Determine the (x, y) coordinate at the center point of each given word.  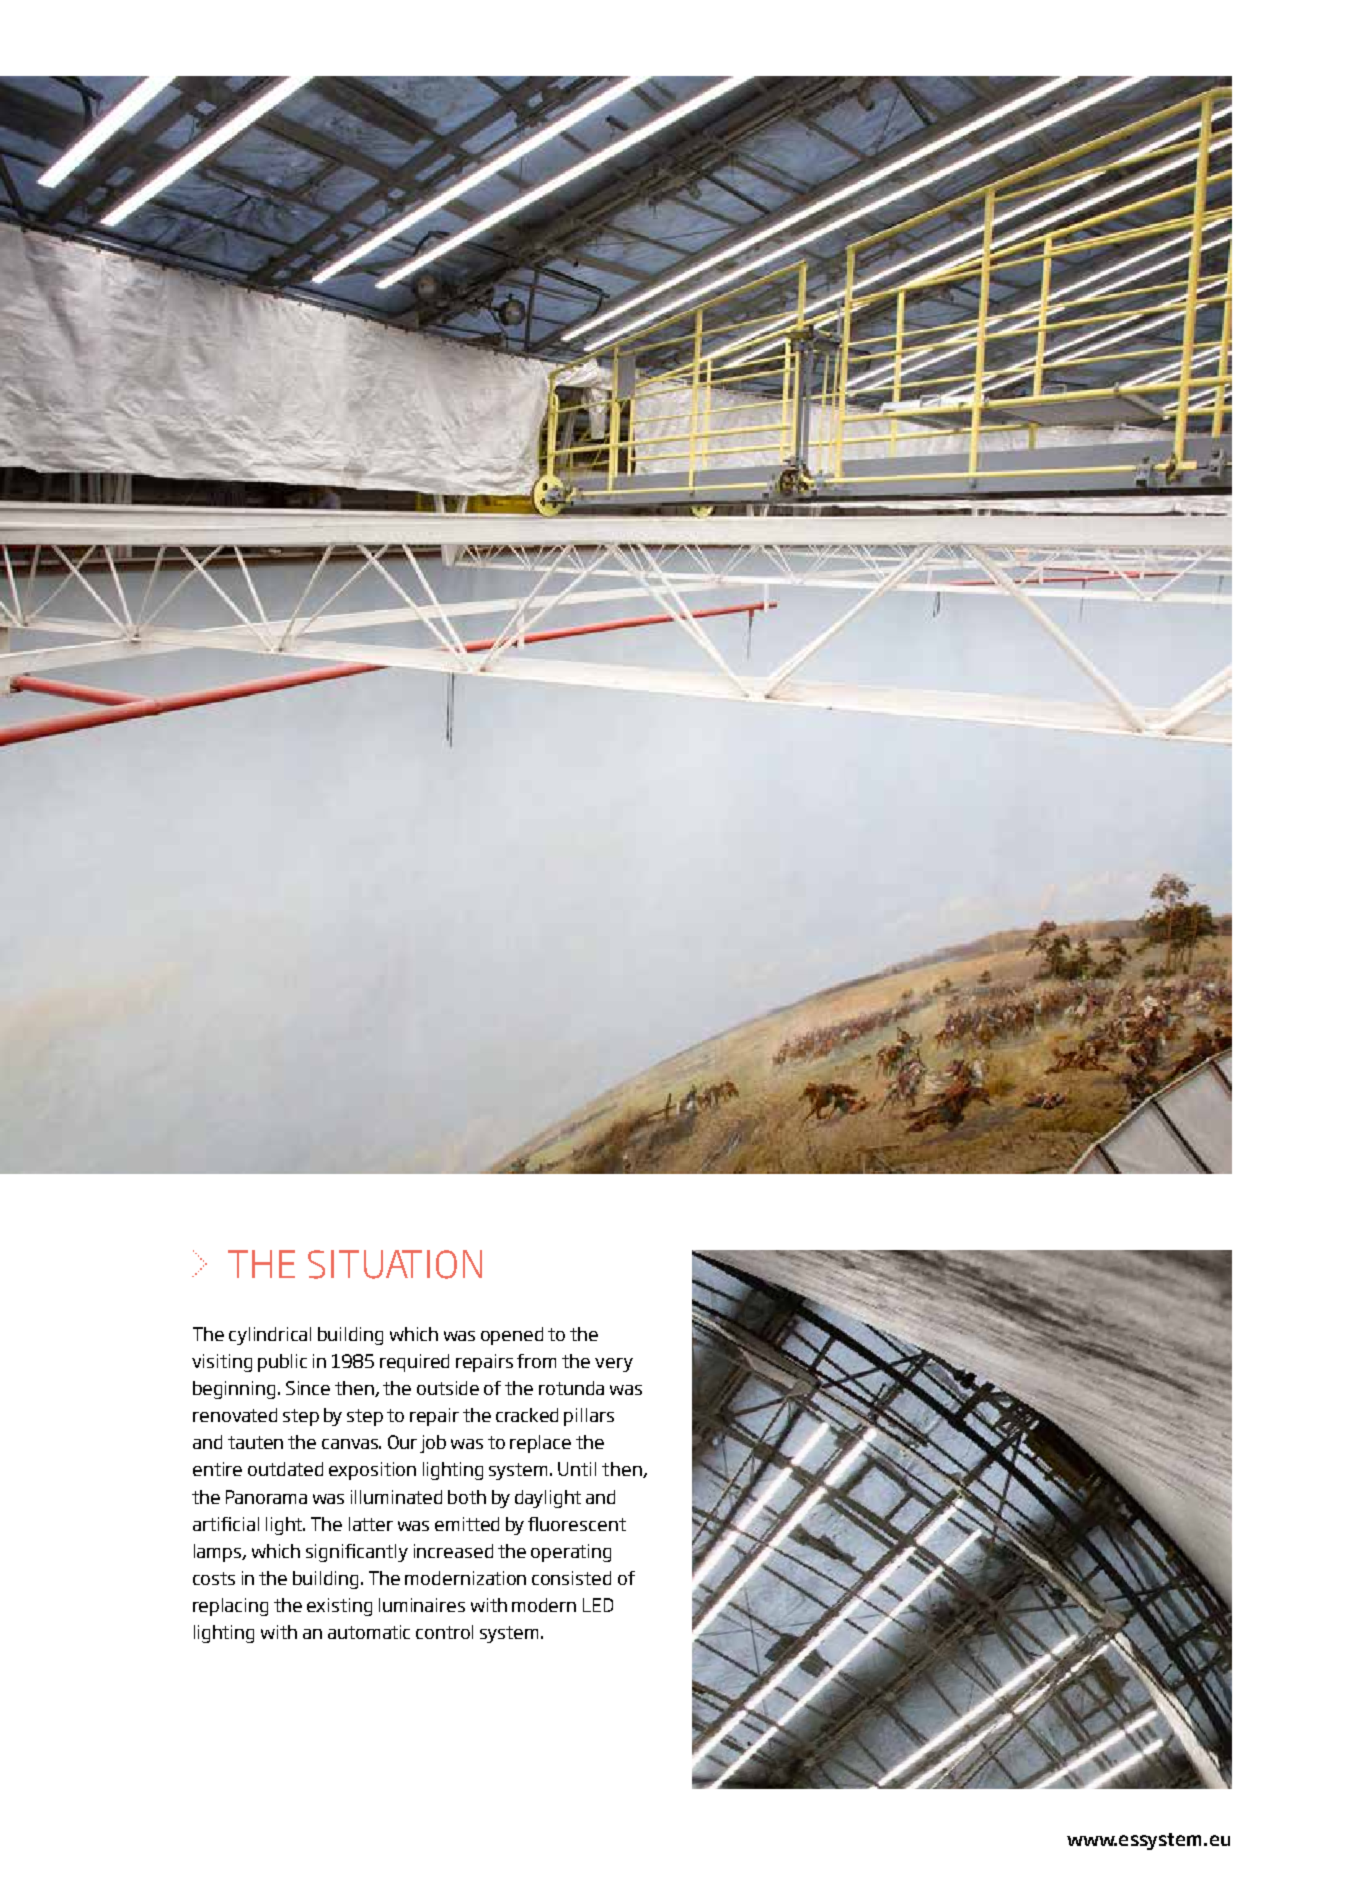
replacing (230, 1607)
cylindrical (270, 1336)
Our (402, 1442)
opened (512, 1336)
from (536, 1361)
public (282, 1363)
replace (540, 1444)
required (414, 1363)
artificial (226, 1524)
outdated (285, 1469)
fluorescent (577, 1524)
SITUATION (395, 1264)
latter (371, 1524)
